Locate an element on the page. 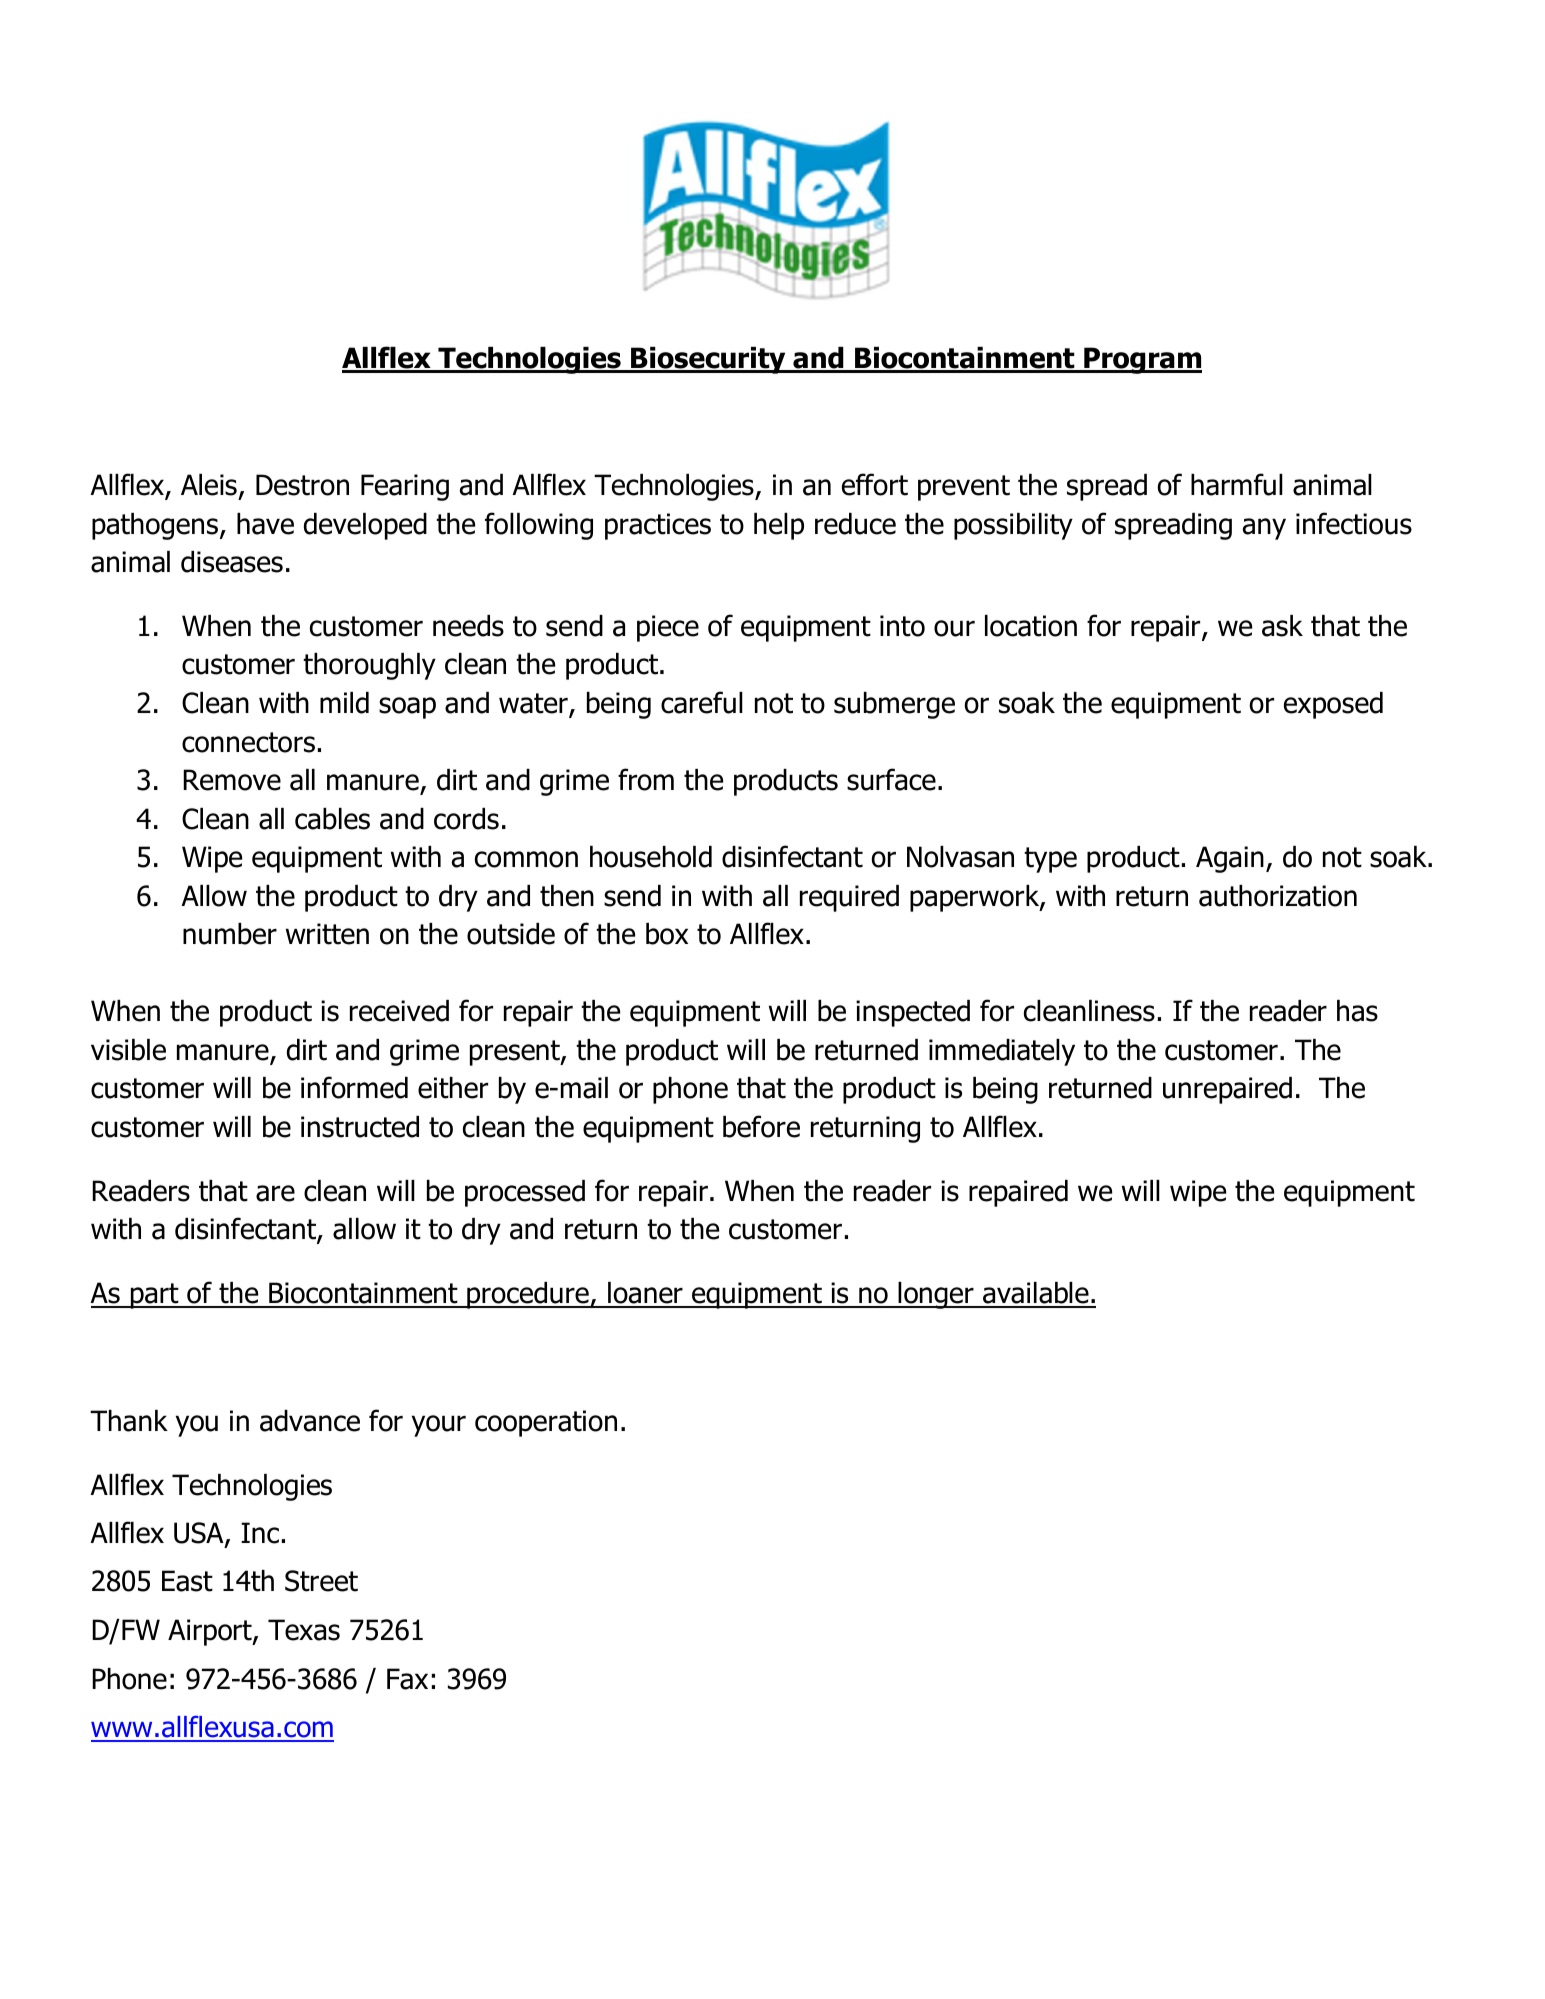 Image resolution: width=1545 pixels, height=1999 pixels. has is located at coordinates (1357, 1011).
